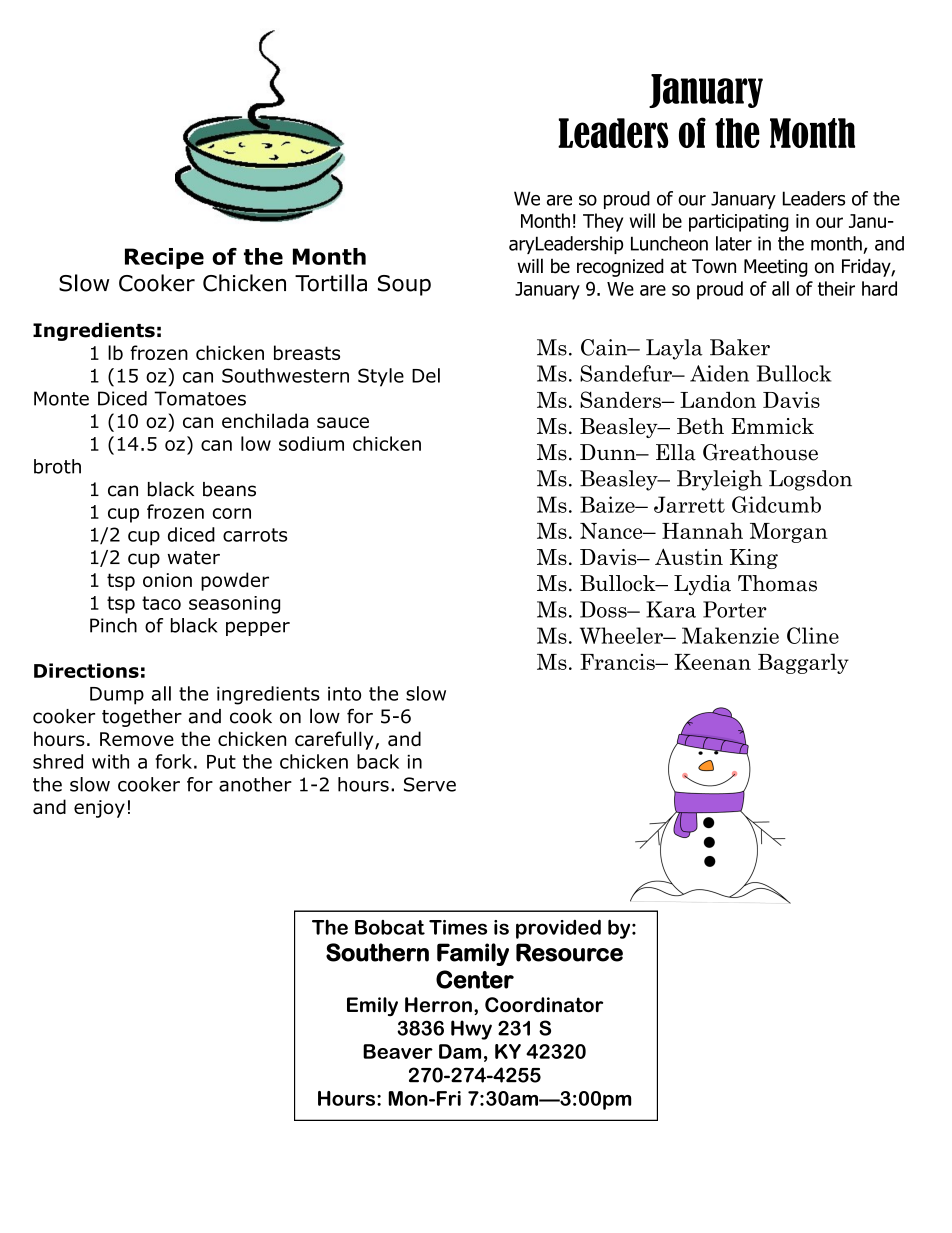 This page has height=1233, width=952. What do you see at coordinates (810, 480) in the page?
I see `Logsdon` at bounding box center [810, 480].
